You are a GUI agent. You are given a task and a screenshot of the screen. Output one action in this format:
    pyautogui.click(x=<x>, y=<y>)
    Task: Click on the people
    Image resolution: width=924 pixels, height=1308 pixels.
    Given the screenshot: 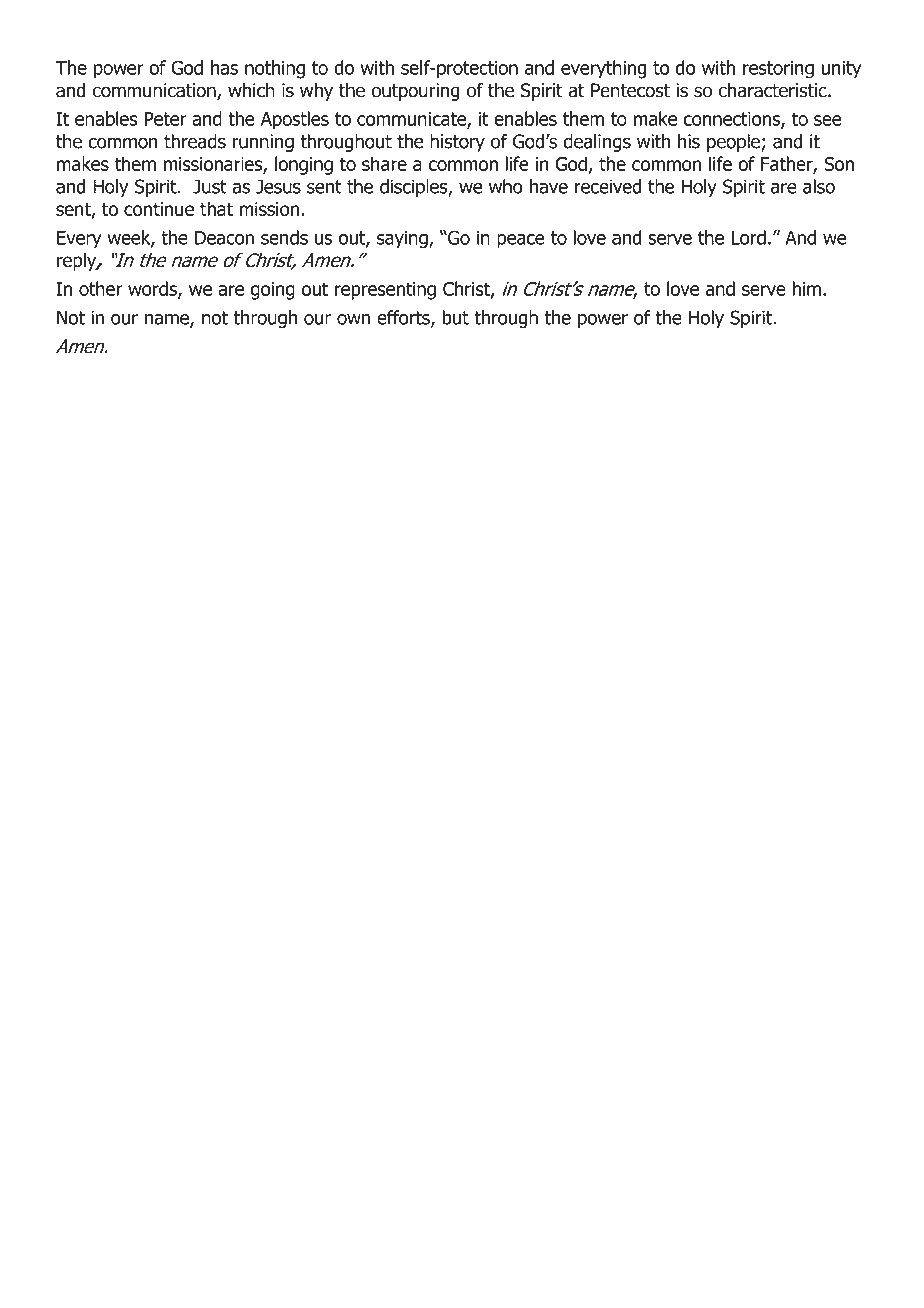 What is the action you would take?
    pyautogui.click(x=734, y=143)
